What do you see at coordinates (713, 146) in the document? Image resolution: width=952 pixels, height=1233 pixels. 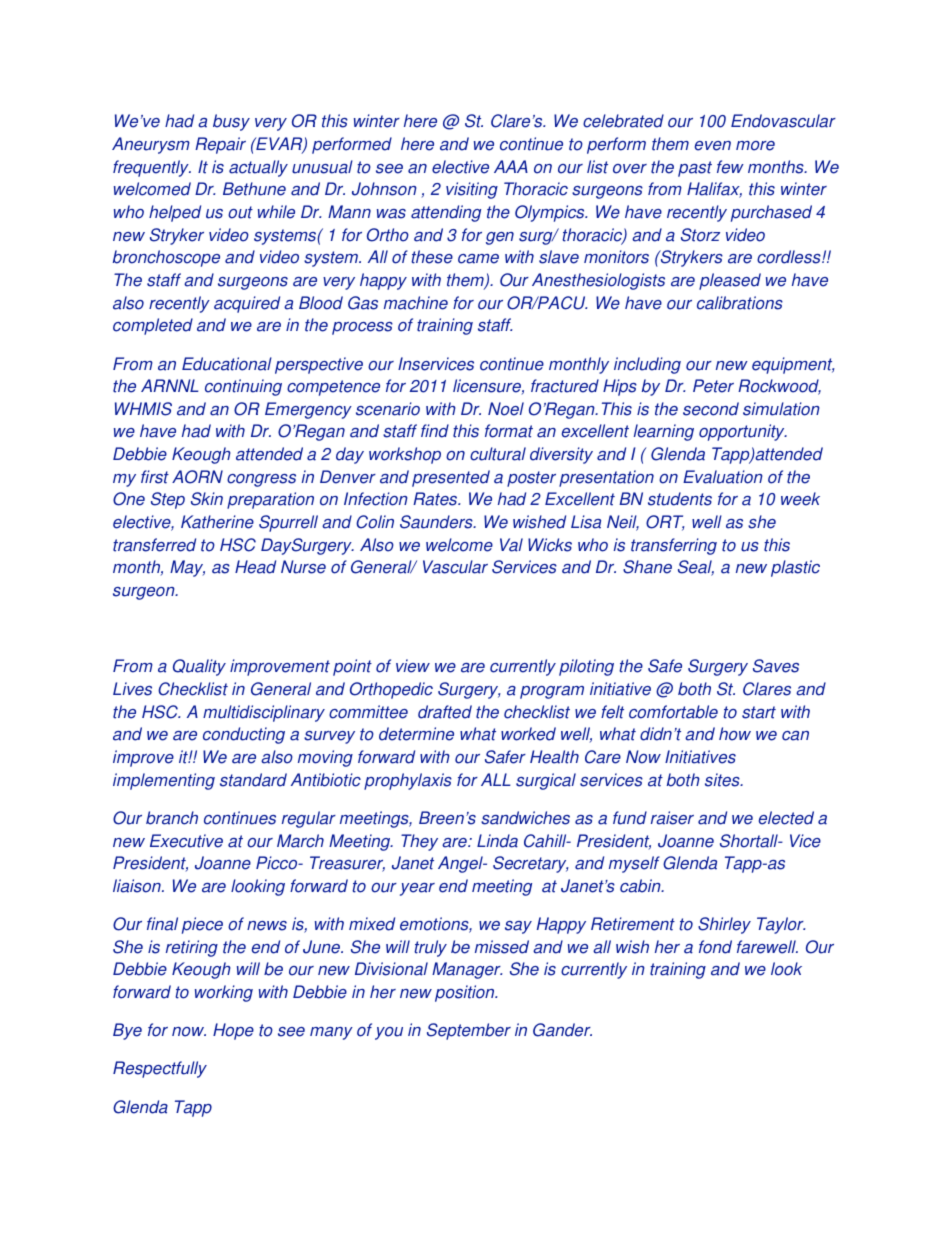 I see `even` at bounding box center [713, 146].
